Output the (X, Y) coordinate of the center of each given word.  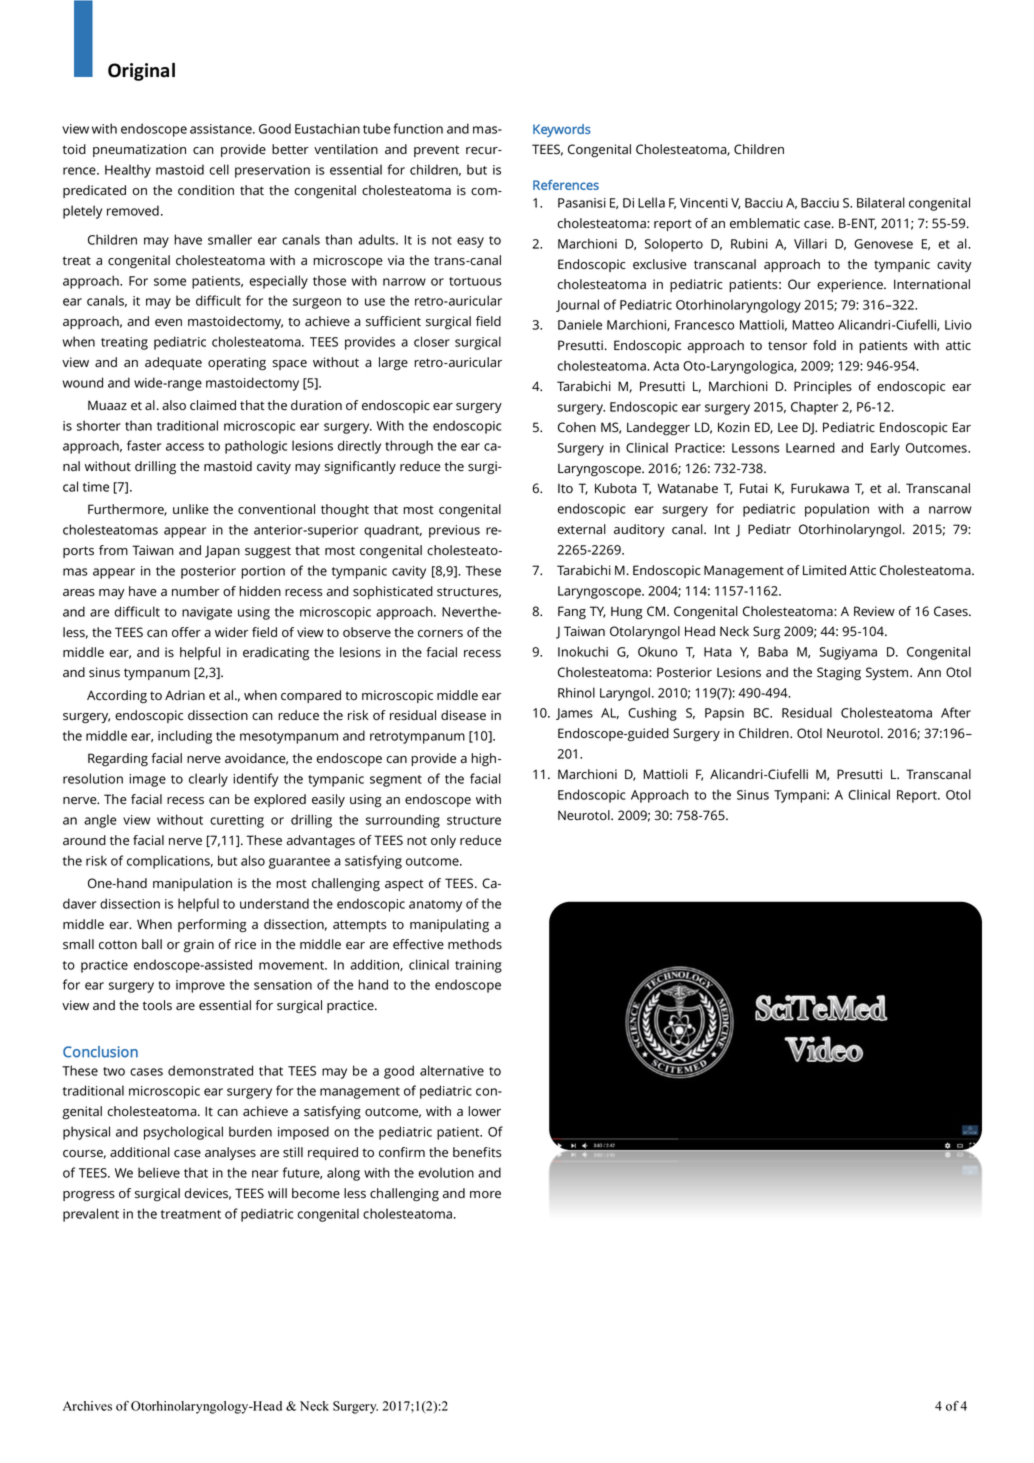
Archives (87, 1406)
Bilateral (881, 202)
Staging (839, 674)
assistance (222, 129)
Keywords (562, 130)
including (185, 737)
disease (463, 715)
